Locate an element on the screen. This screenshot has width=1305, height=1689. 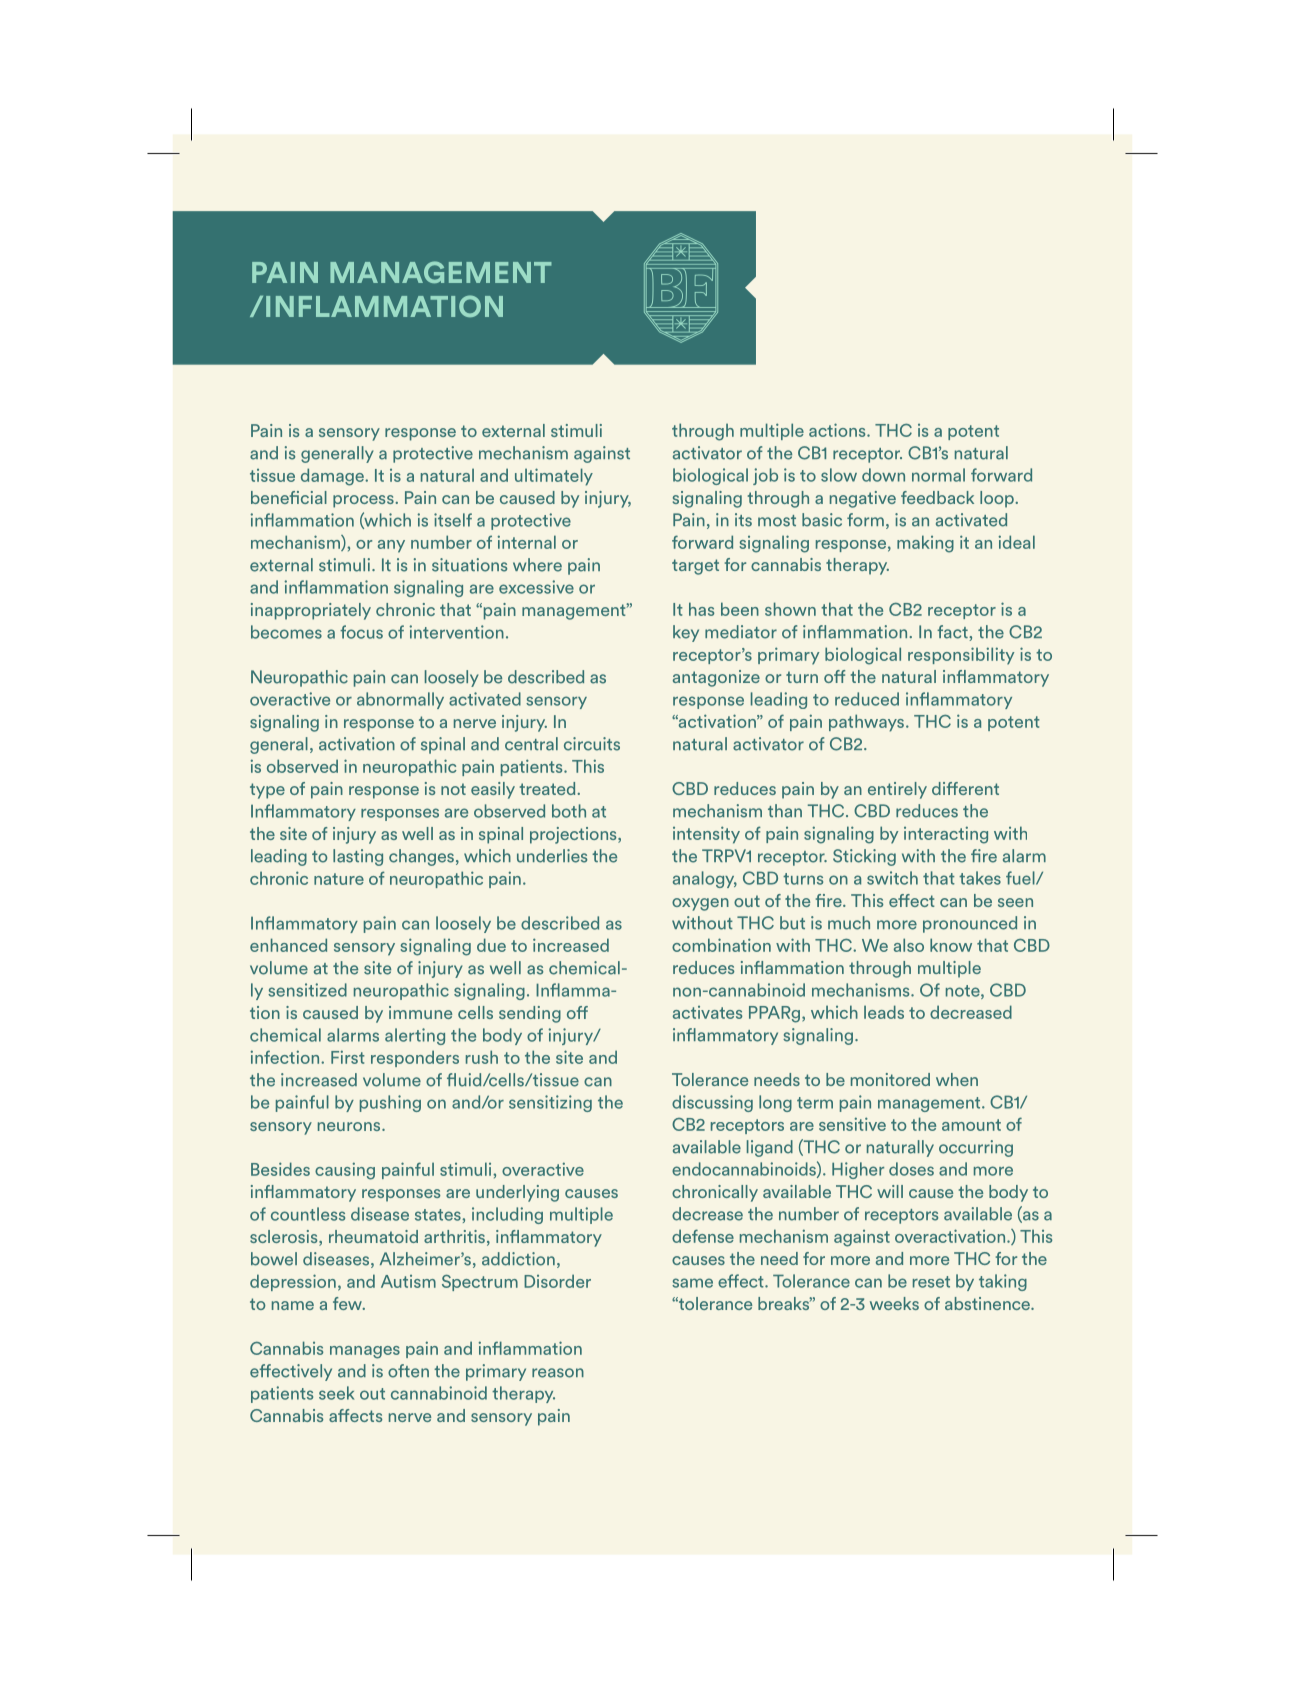
seek is located at coordinates (336, 1393).
